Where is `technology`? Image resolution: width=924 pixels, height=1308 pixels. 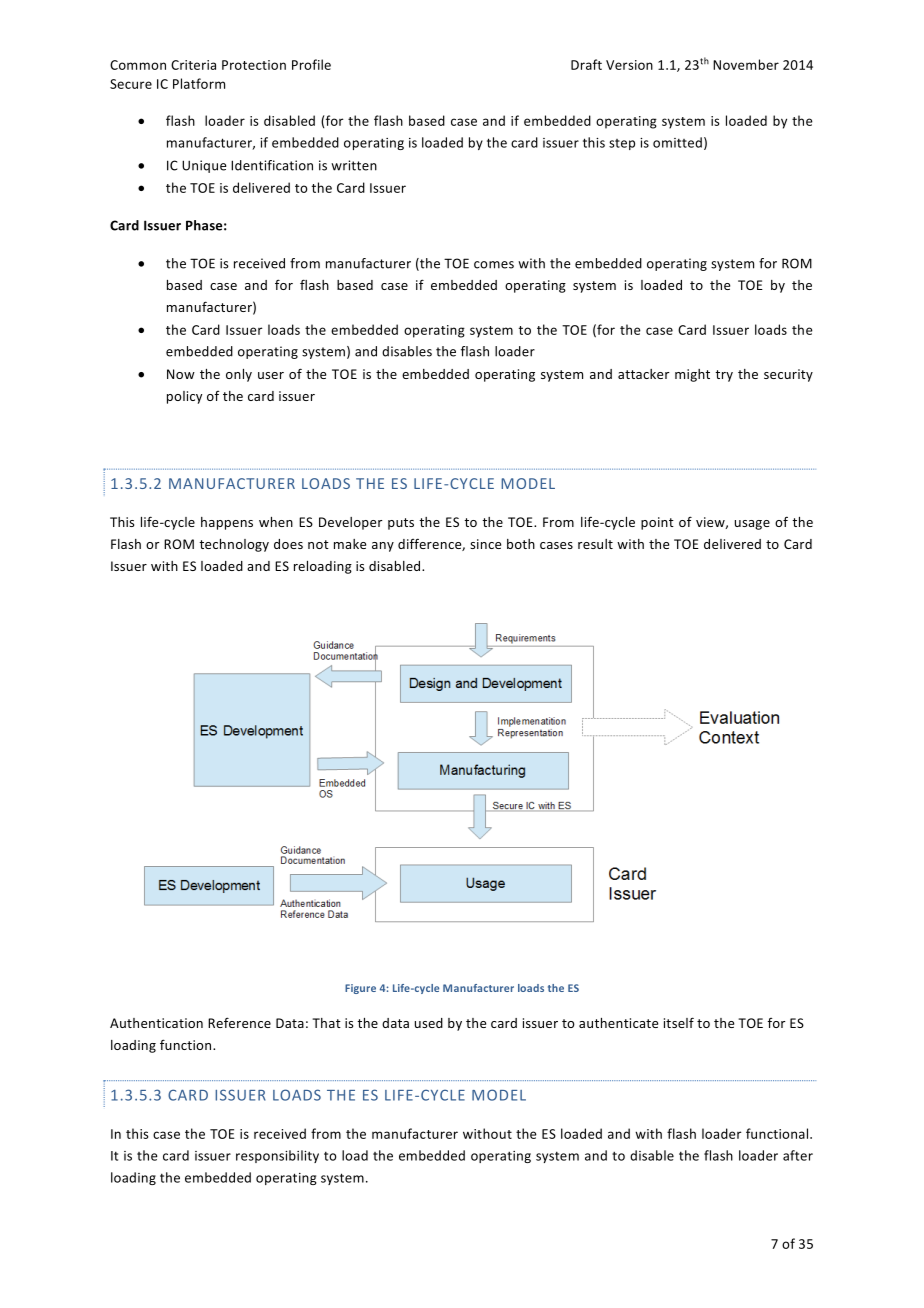
technology is located at coordinates (234, 545).
